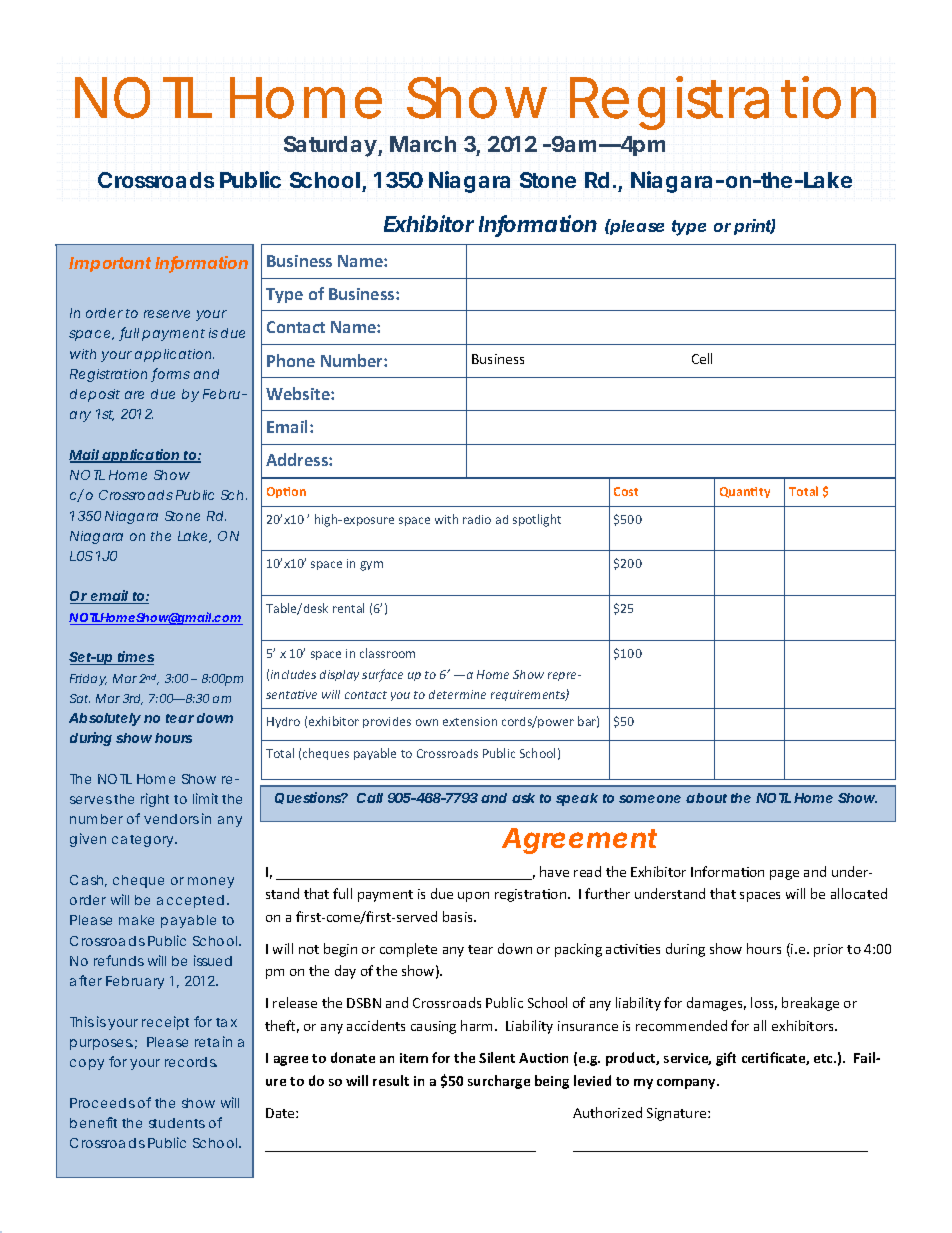 This page has height=1233, width=952. Describe the element at coordinates (626, 491) in the page. I see `Cost` at that location.
